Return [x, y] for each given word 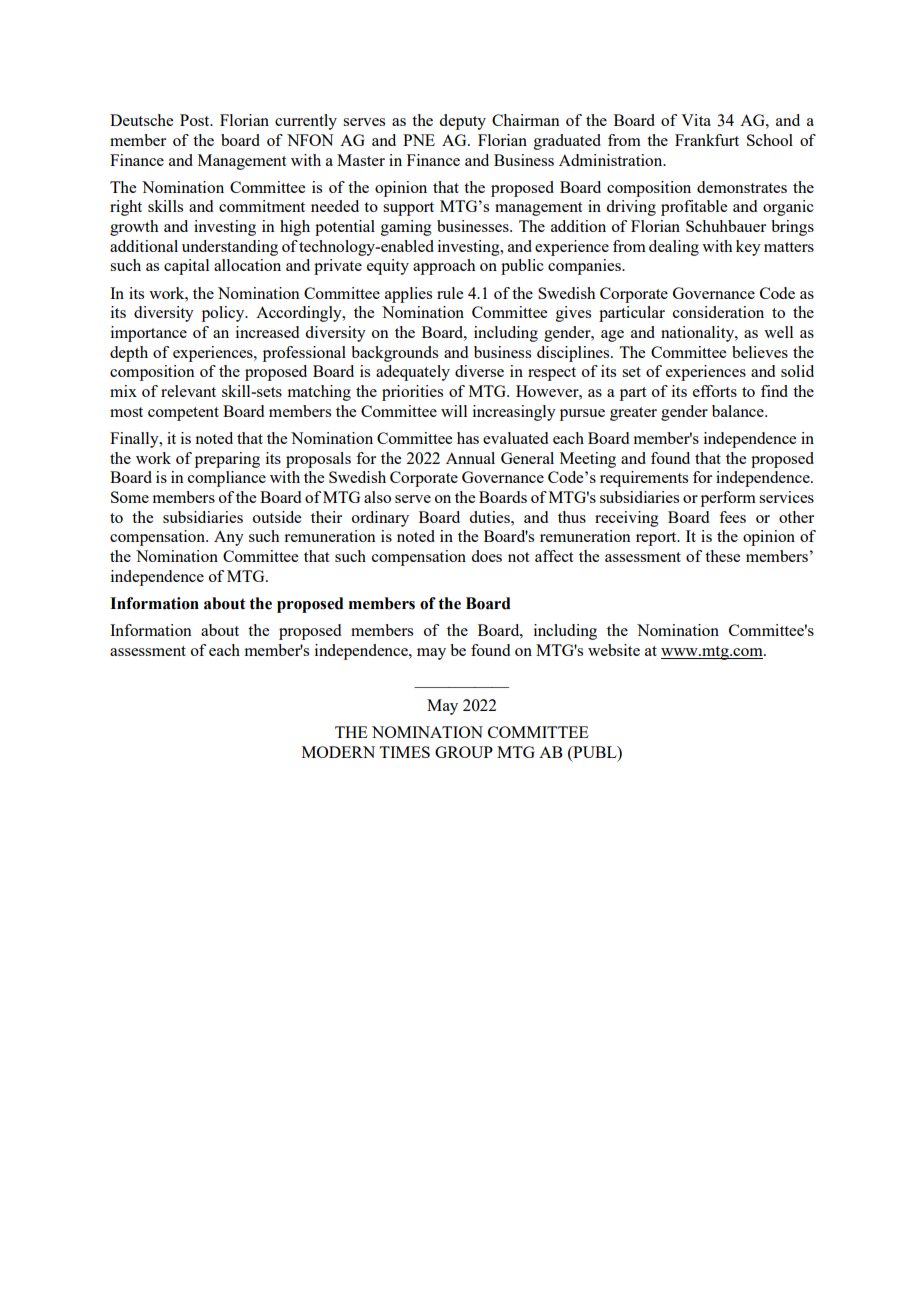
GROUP [464, 752]
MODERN [338, 752]
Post [196, 120]
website [614, 650]
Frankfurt [707, 140]
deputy [462, 122]
